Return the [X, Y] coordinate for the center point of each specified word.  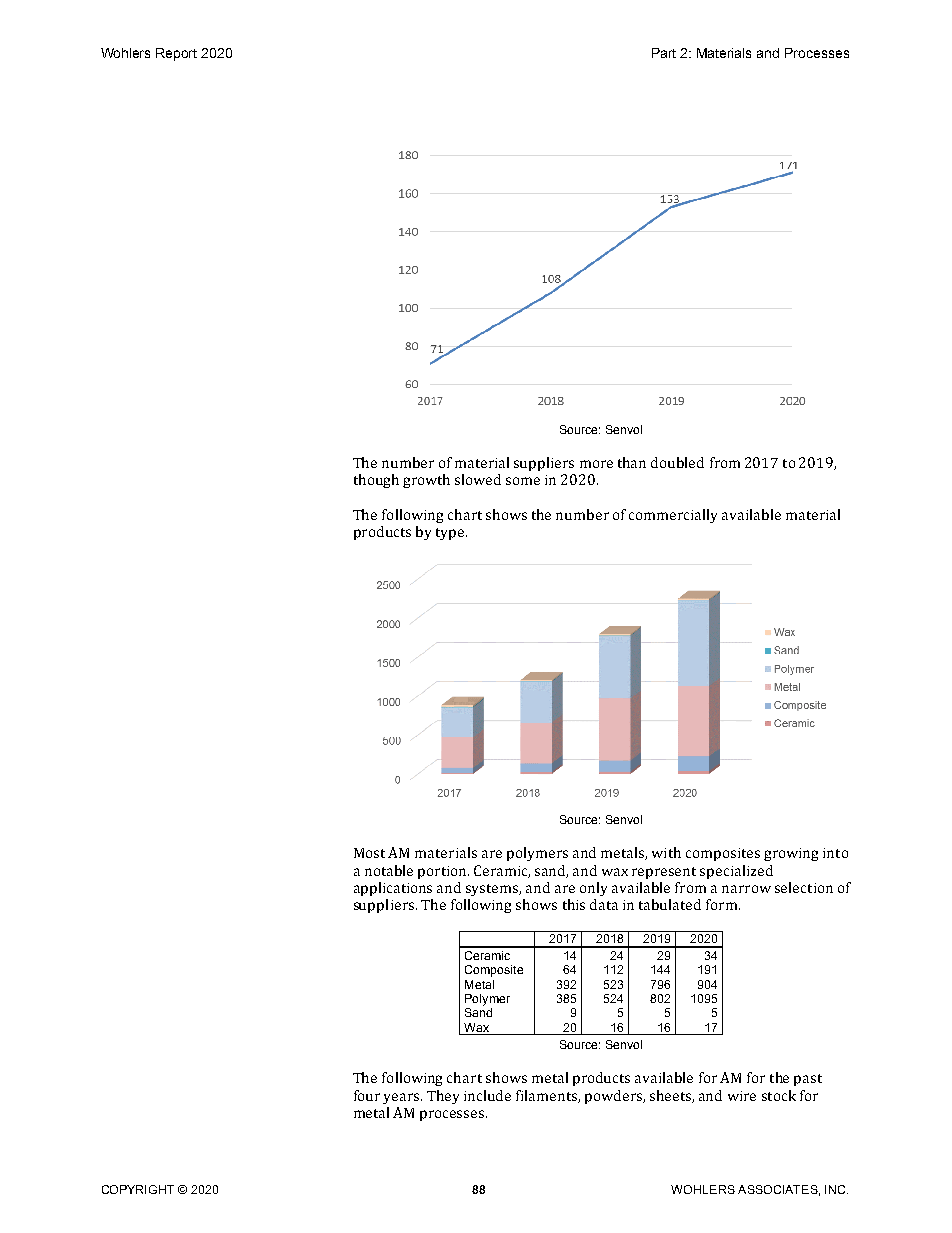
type [451, 534]
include [487, 1095]
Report [176, 54]
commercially [673, 516]
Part [664, 53]
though [376, 481]
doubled [677, 462]
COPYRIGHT [138, 1189]
